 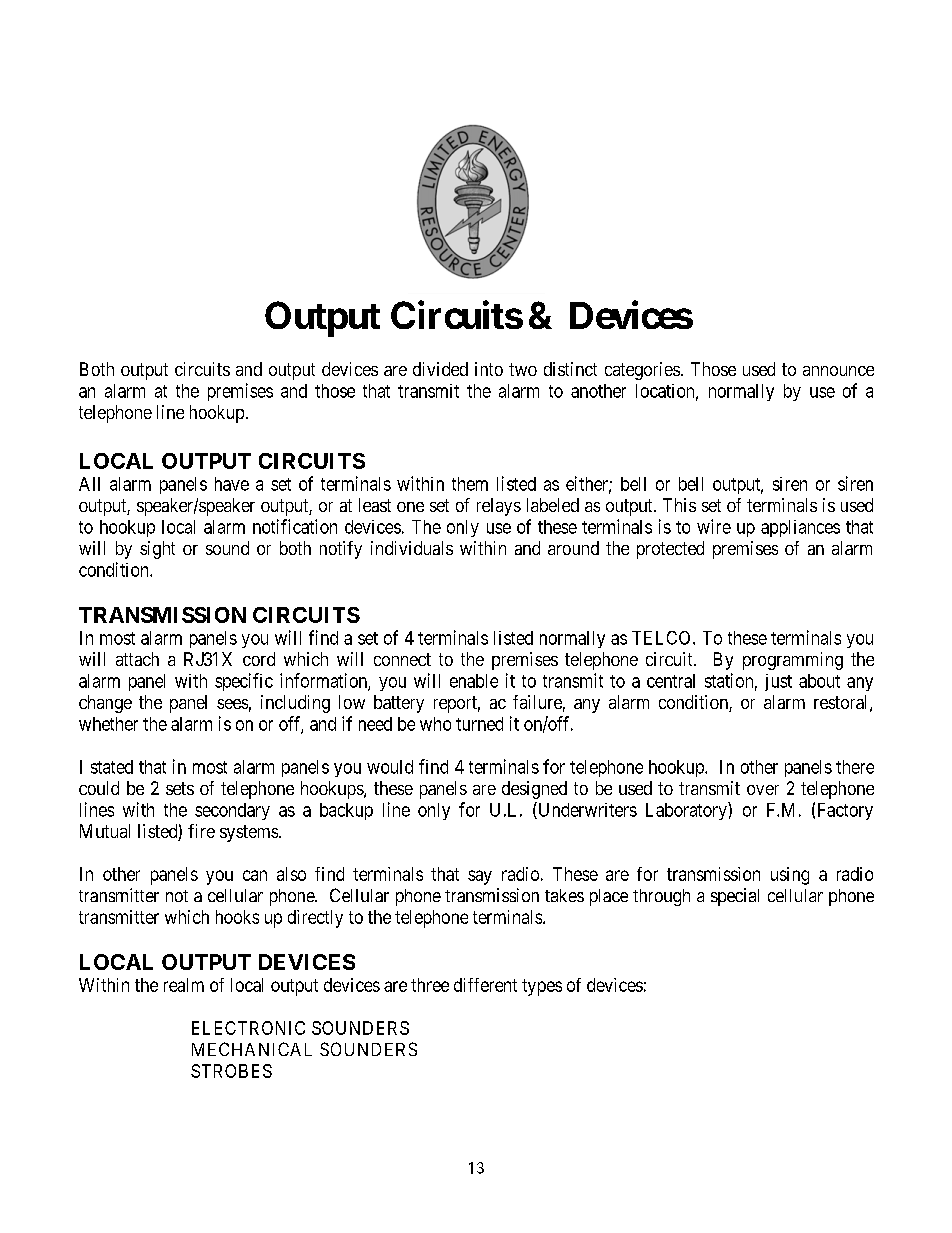 I want to click on into, so click(x=489, y=369).
